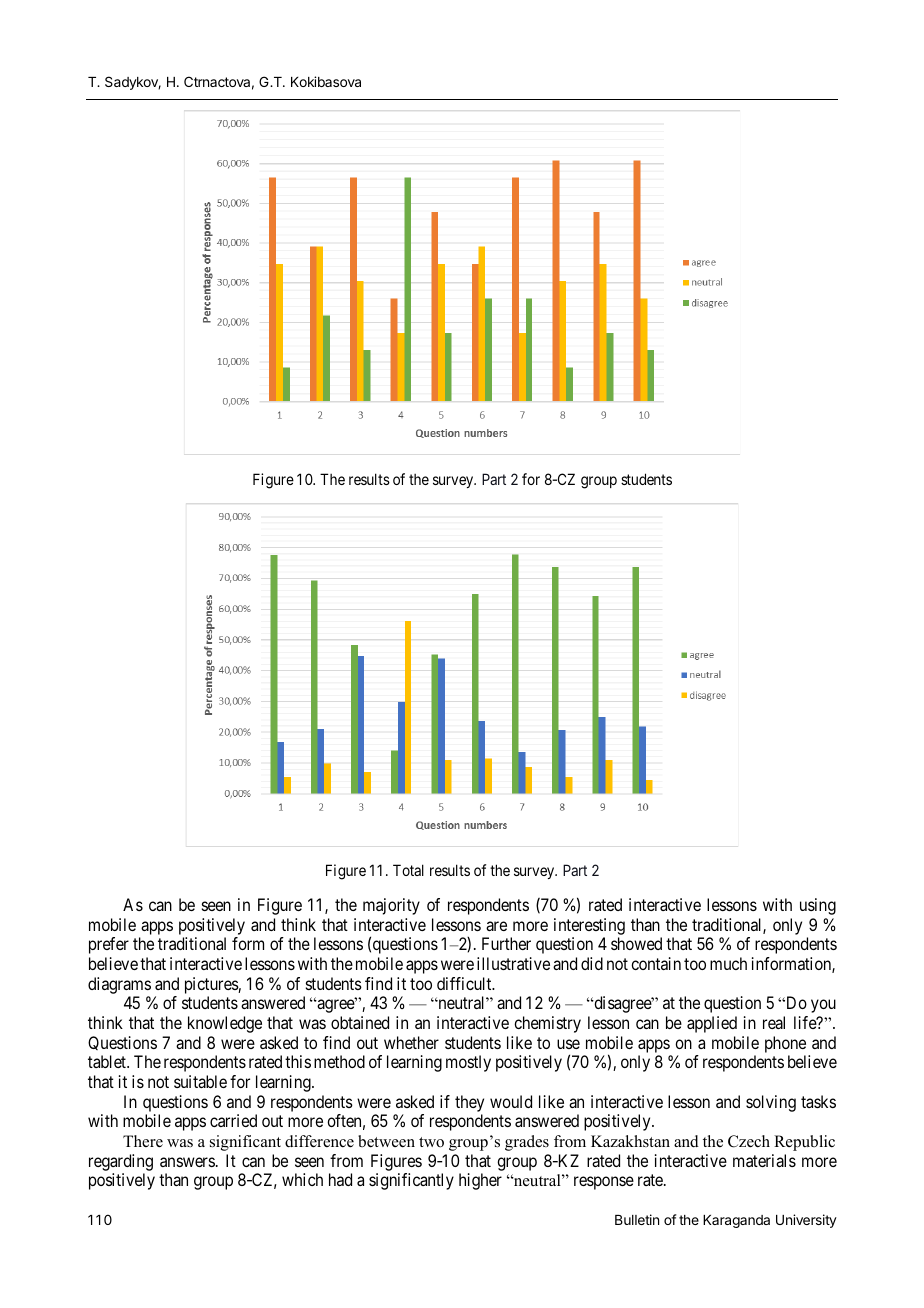 The height and width of the screenshot is (1308, 924). Describe the element at coordinates (480, 1181) in the screenshot. I see `higher` at that location.
